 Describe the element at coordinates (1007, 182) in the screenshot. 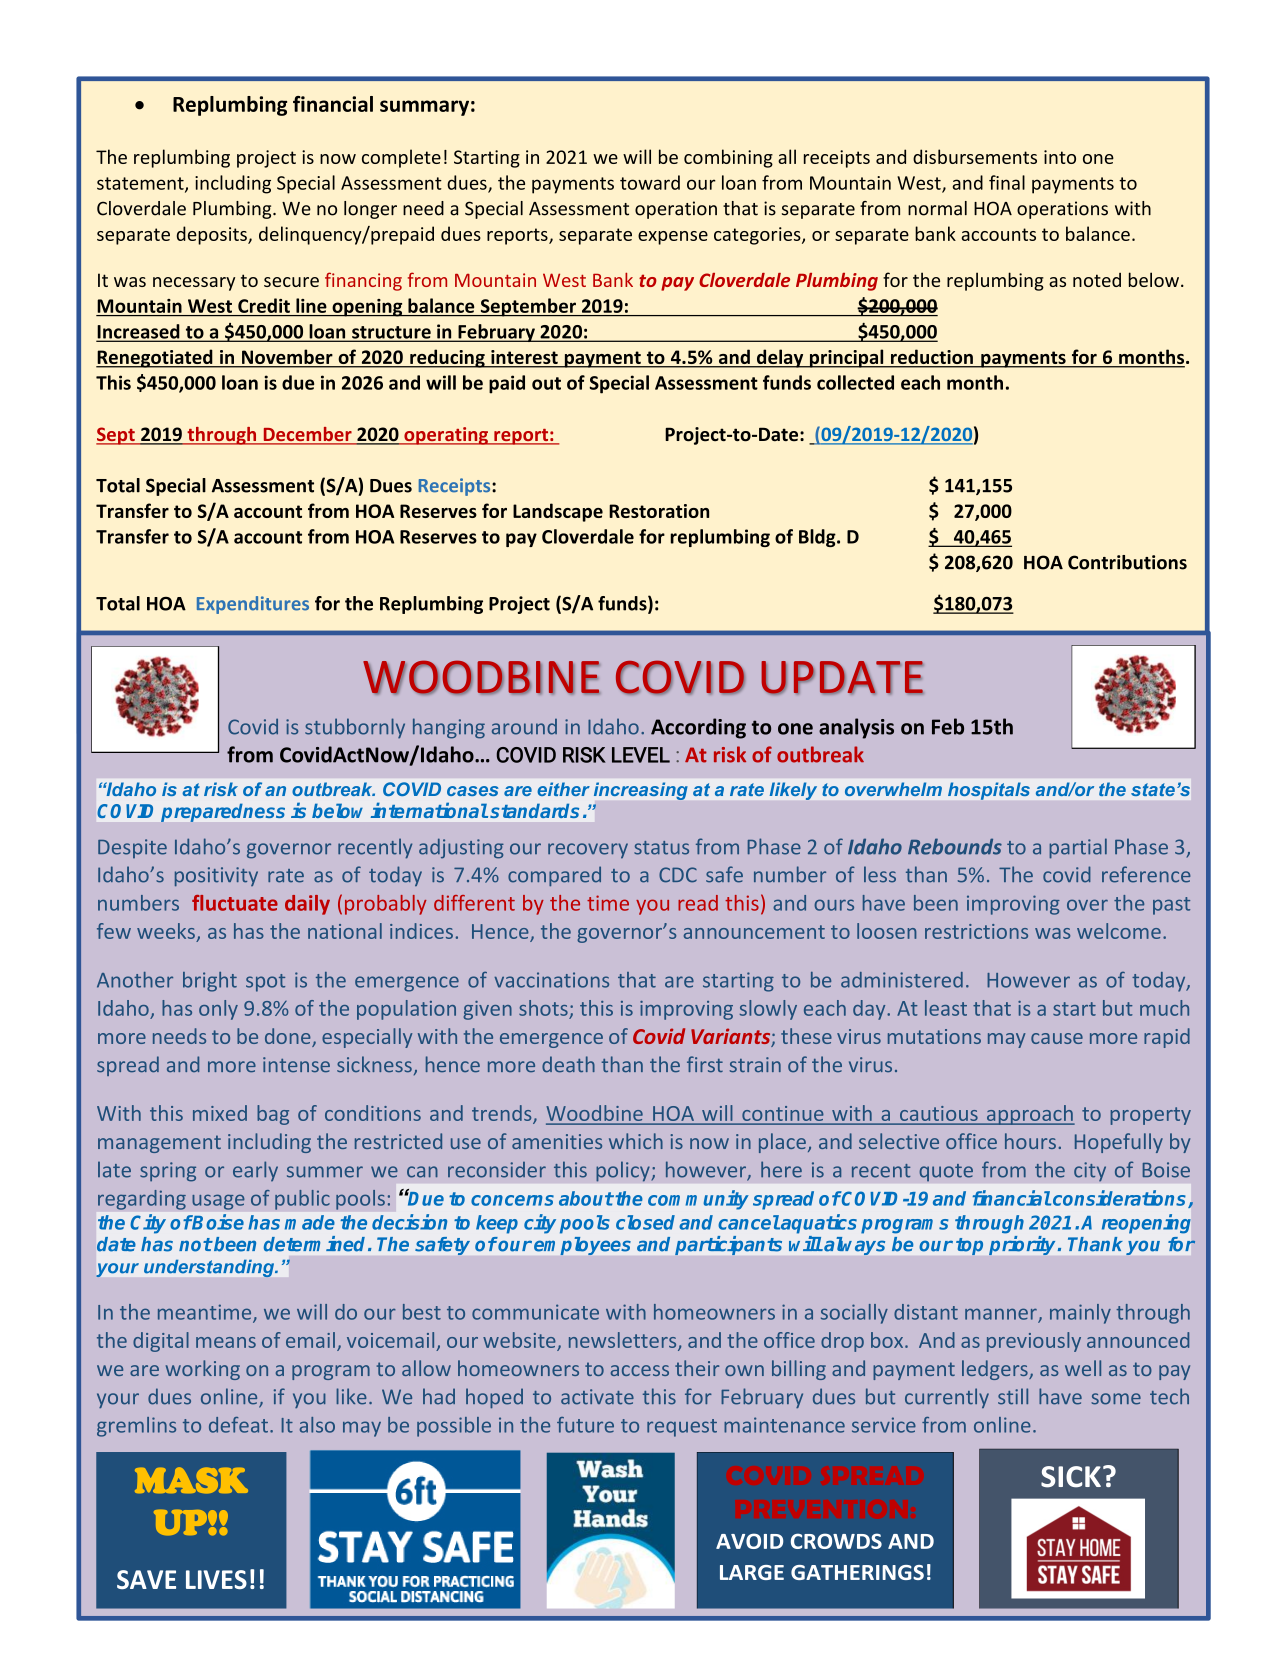

I see `final` at that location.
